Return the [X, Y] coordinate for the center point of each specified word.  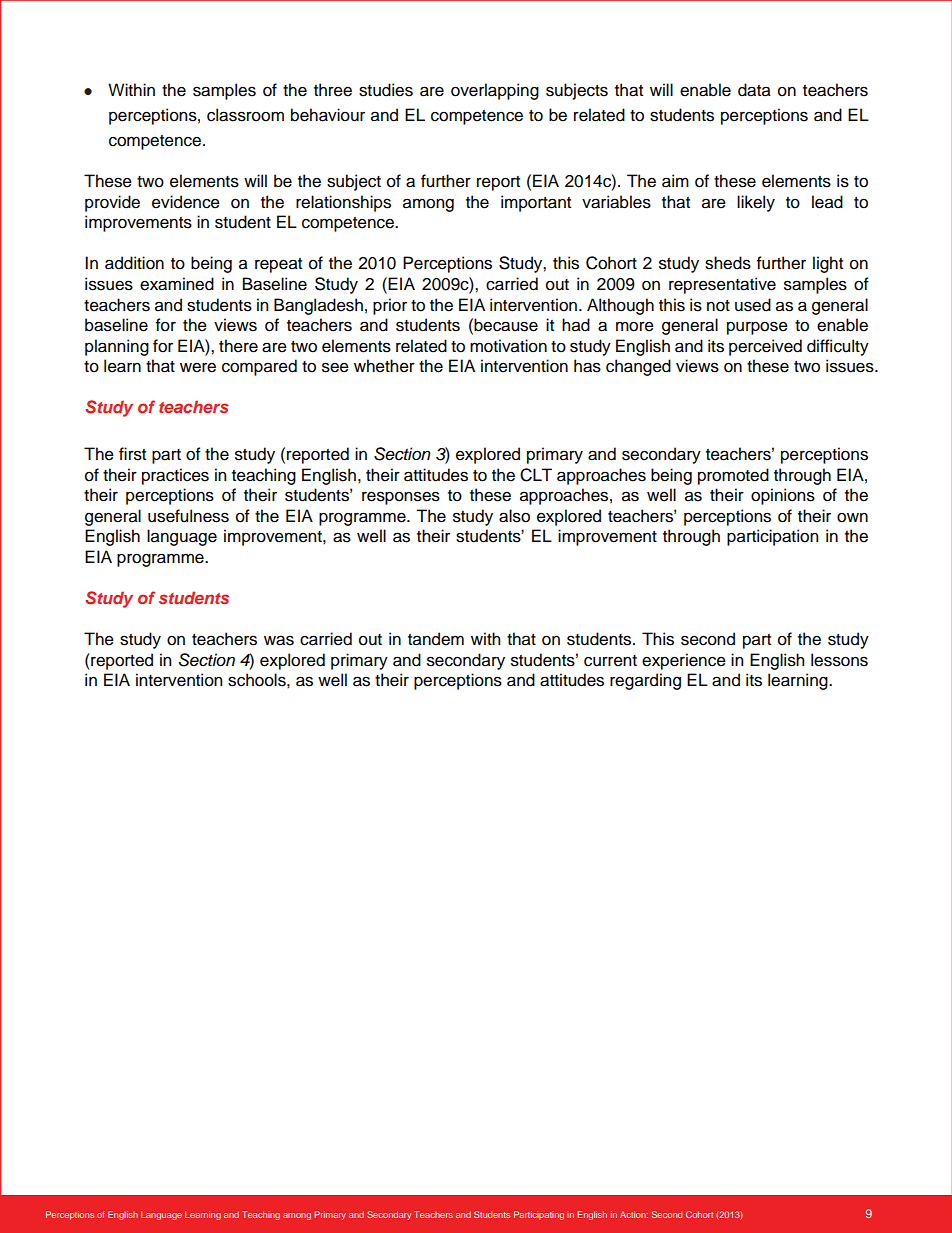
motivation [508, 346]
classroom [245, 115]
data [754, 90]
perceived [765, 347]
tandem [436, 639]
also [514, 516]
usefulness [188, 516]
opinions [783, 496]
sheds [728, 263]
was [279, 640]
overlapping [495, 91]
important [536, 203]
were [198, 367]
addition [134, 263]
